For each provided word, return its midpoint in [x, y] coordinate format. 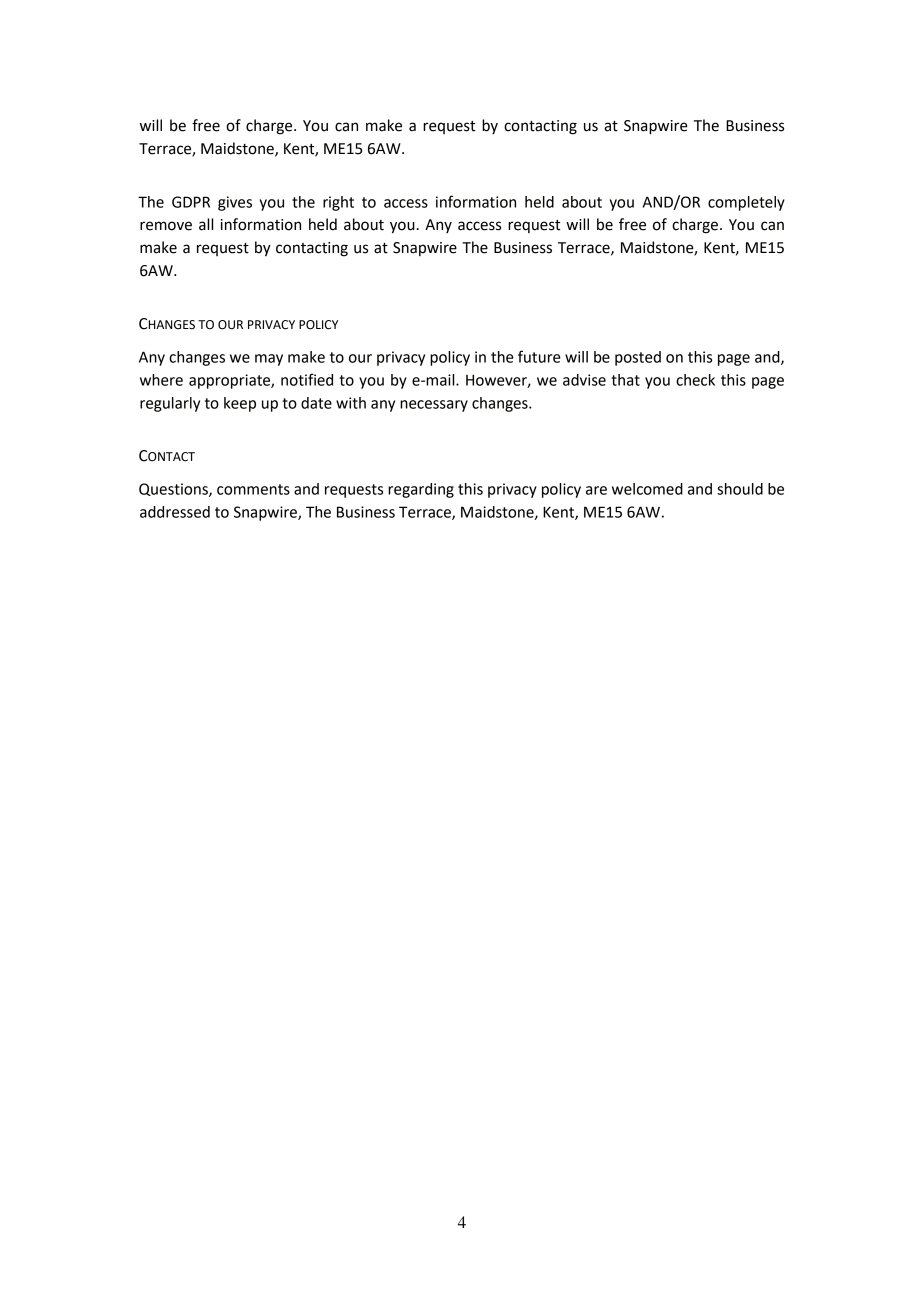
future [539, 356]
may [269, 360]
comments [253, 489]
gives [235, 203]
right [338, 203]
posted [638, 358]
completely [746, 203]
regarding [421, 490]
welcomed [647, 489]
